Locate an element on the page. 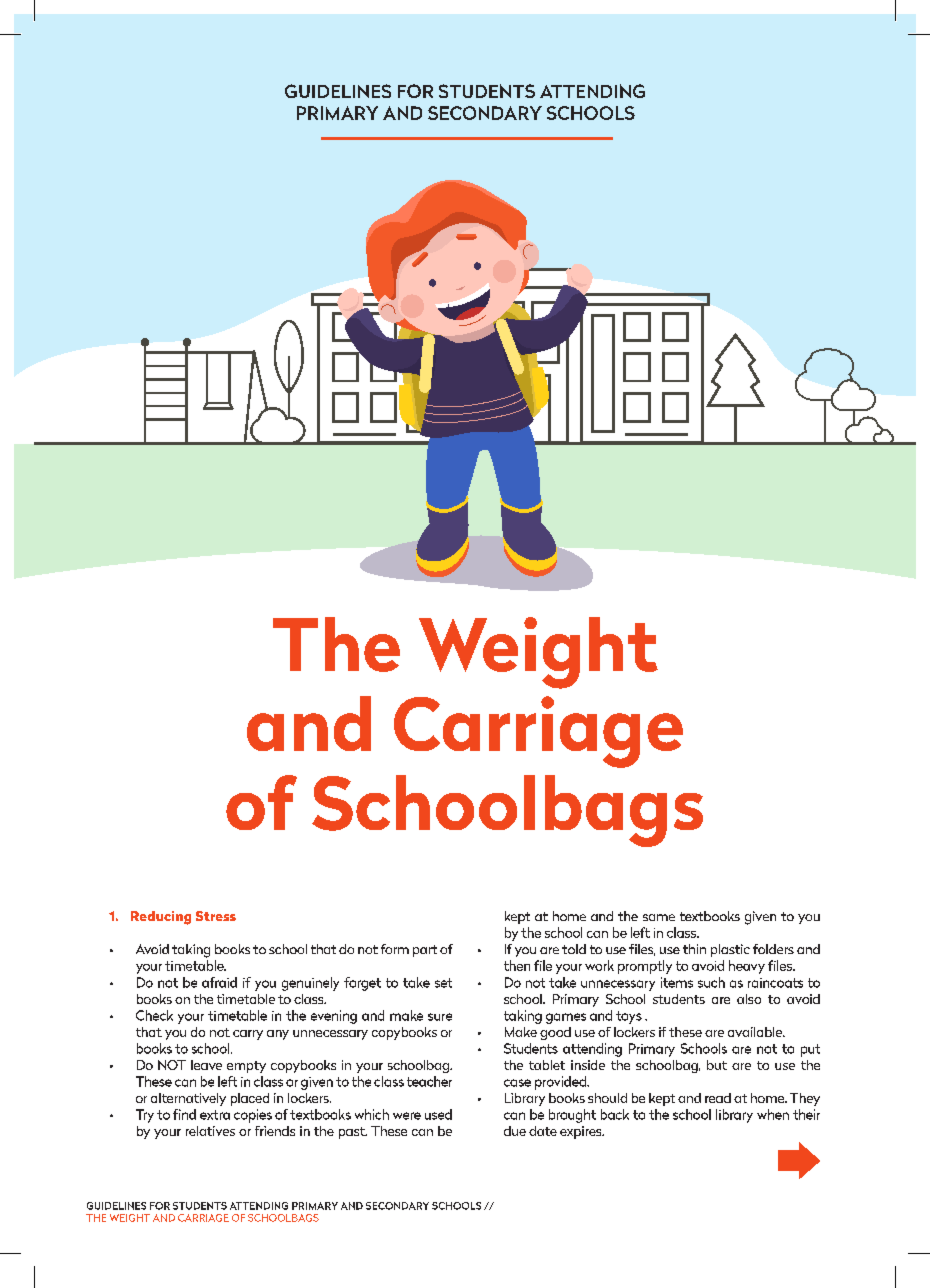 This image has width=930, height=1288. but is located at coordinates (717, 1065).
